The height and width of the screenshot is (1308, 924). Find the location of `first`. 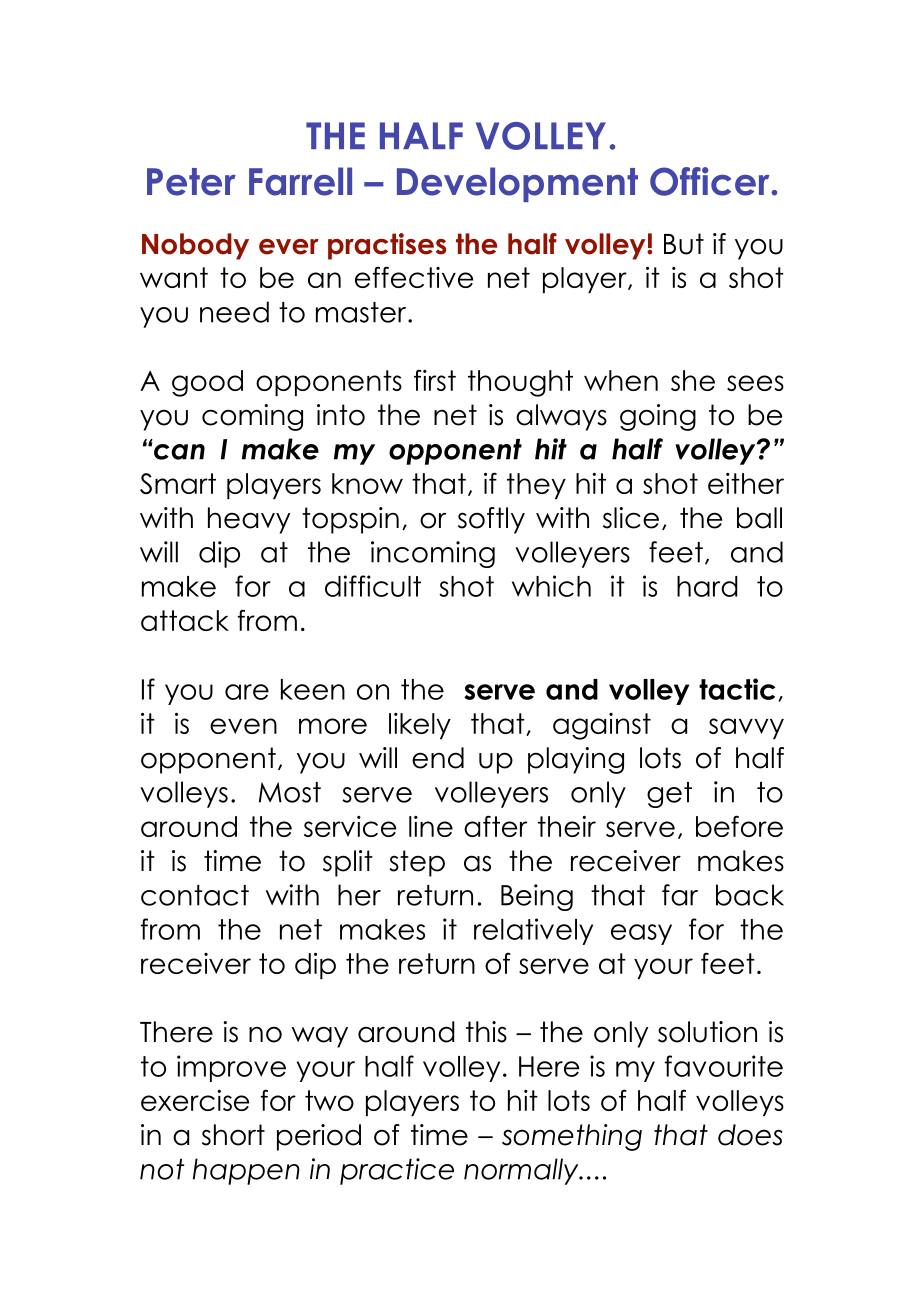

first is located at coordinates (435, 380).
